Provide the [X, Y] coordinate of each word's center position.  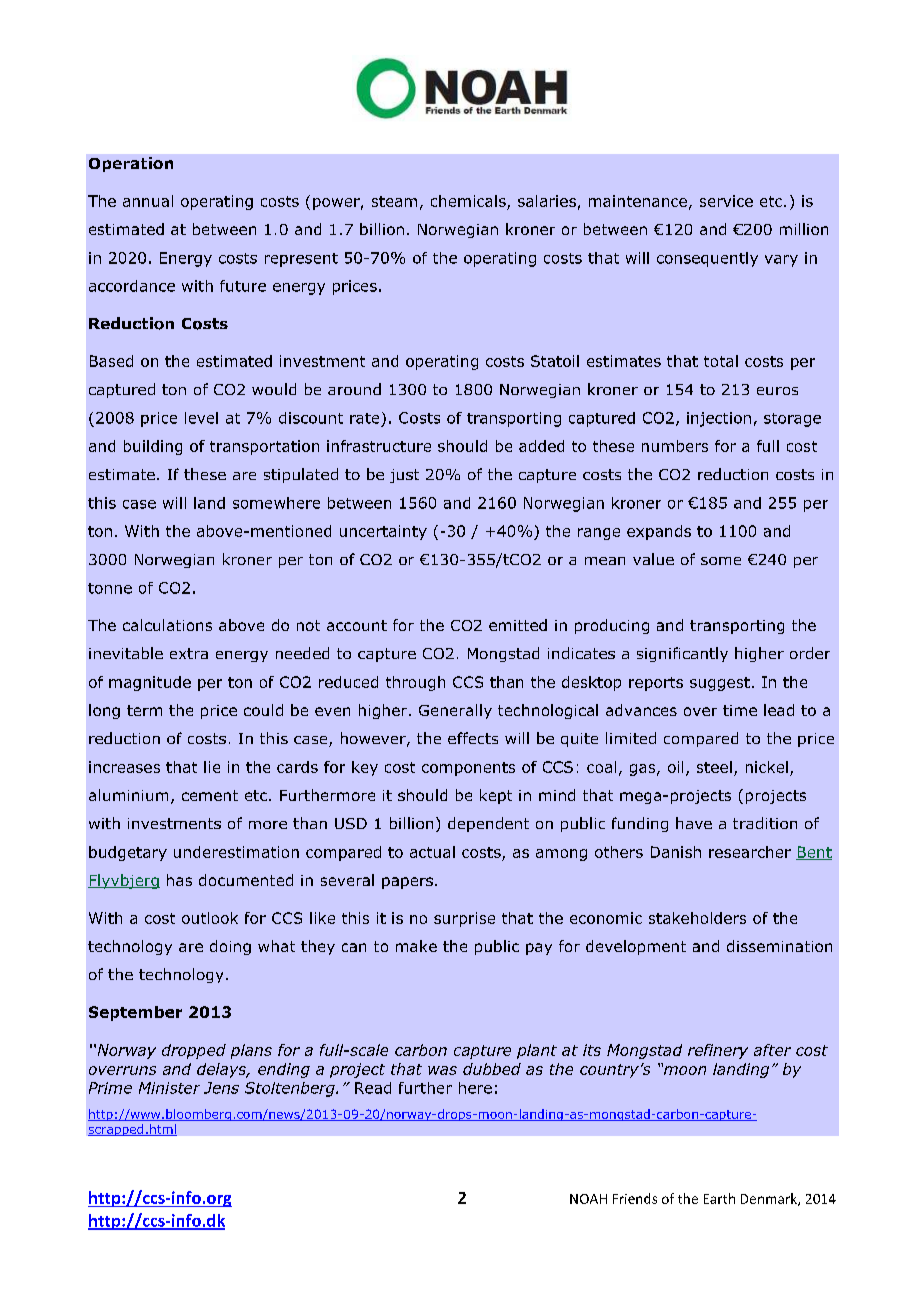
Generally [455, 711]
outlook [210, 918]
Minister [169, 1088]
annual [148, 201]
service [726, 201]
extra [189, 653]
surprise [464, 919]
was [442, 1070]
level [201, 418]
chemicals [468, 201]
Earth [719, 1198]
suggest [720, 684]
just [404, 476]
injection [719, 419]
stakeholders [697, 918]
